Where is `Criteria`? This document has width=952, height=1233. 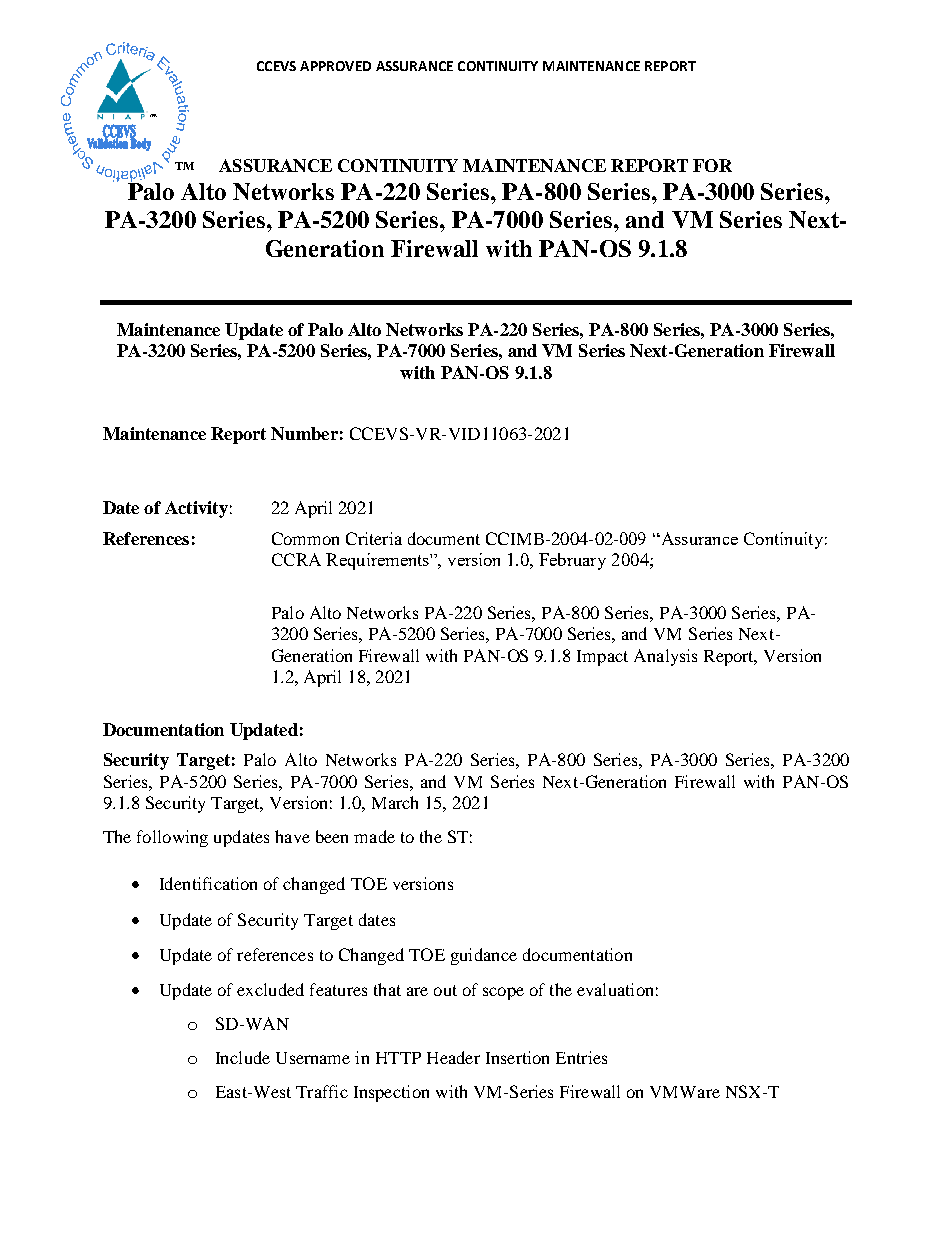
Criteria is located at coordinates (374, 538).
